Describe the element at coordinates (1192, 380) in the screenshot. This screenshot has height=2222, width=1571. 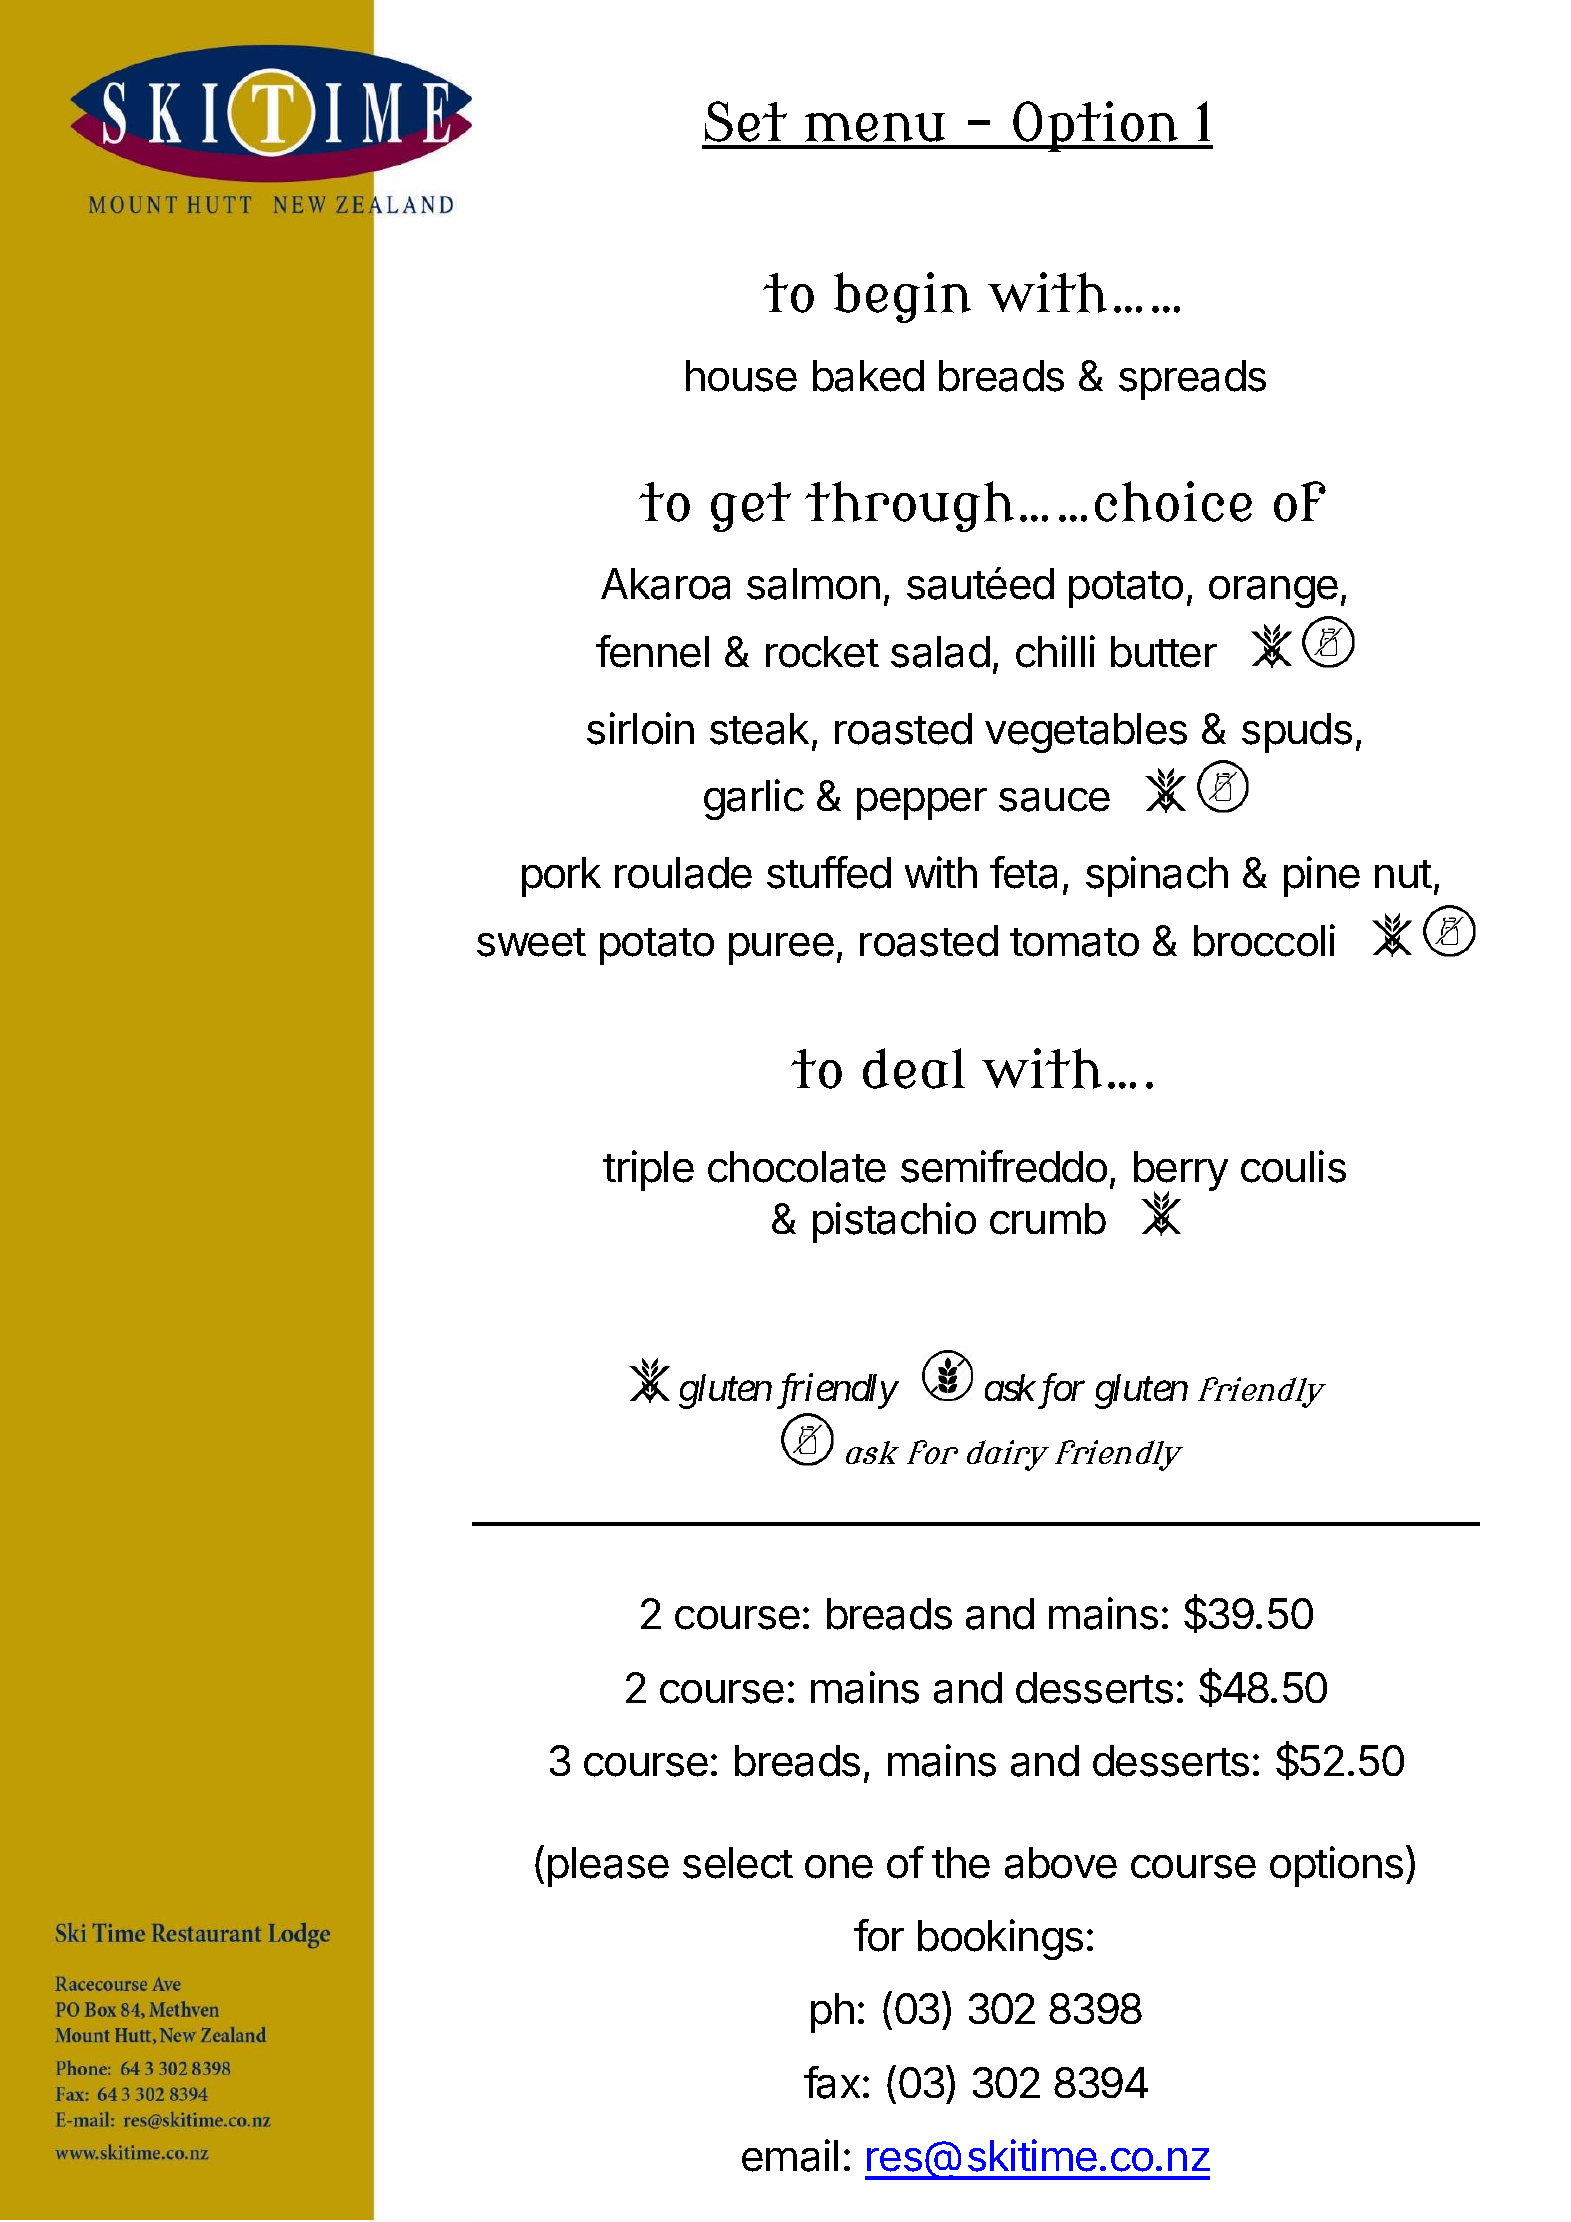
I see `spreads` at that location.
